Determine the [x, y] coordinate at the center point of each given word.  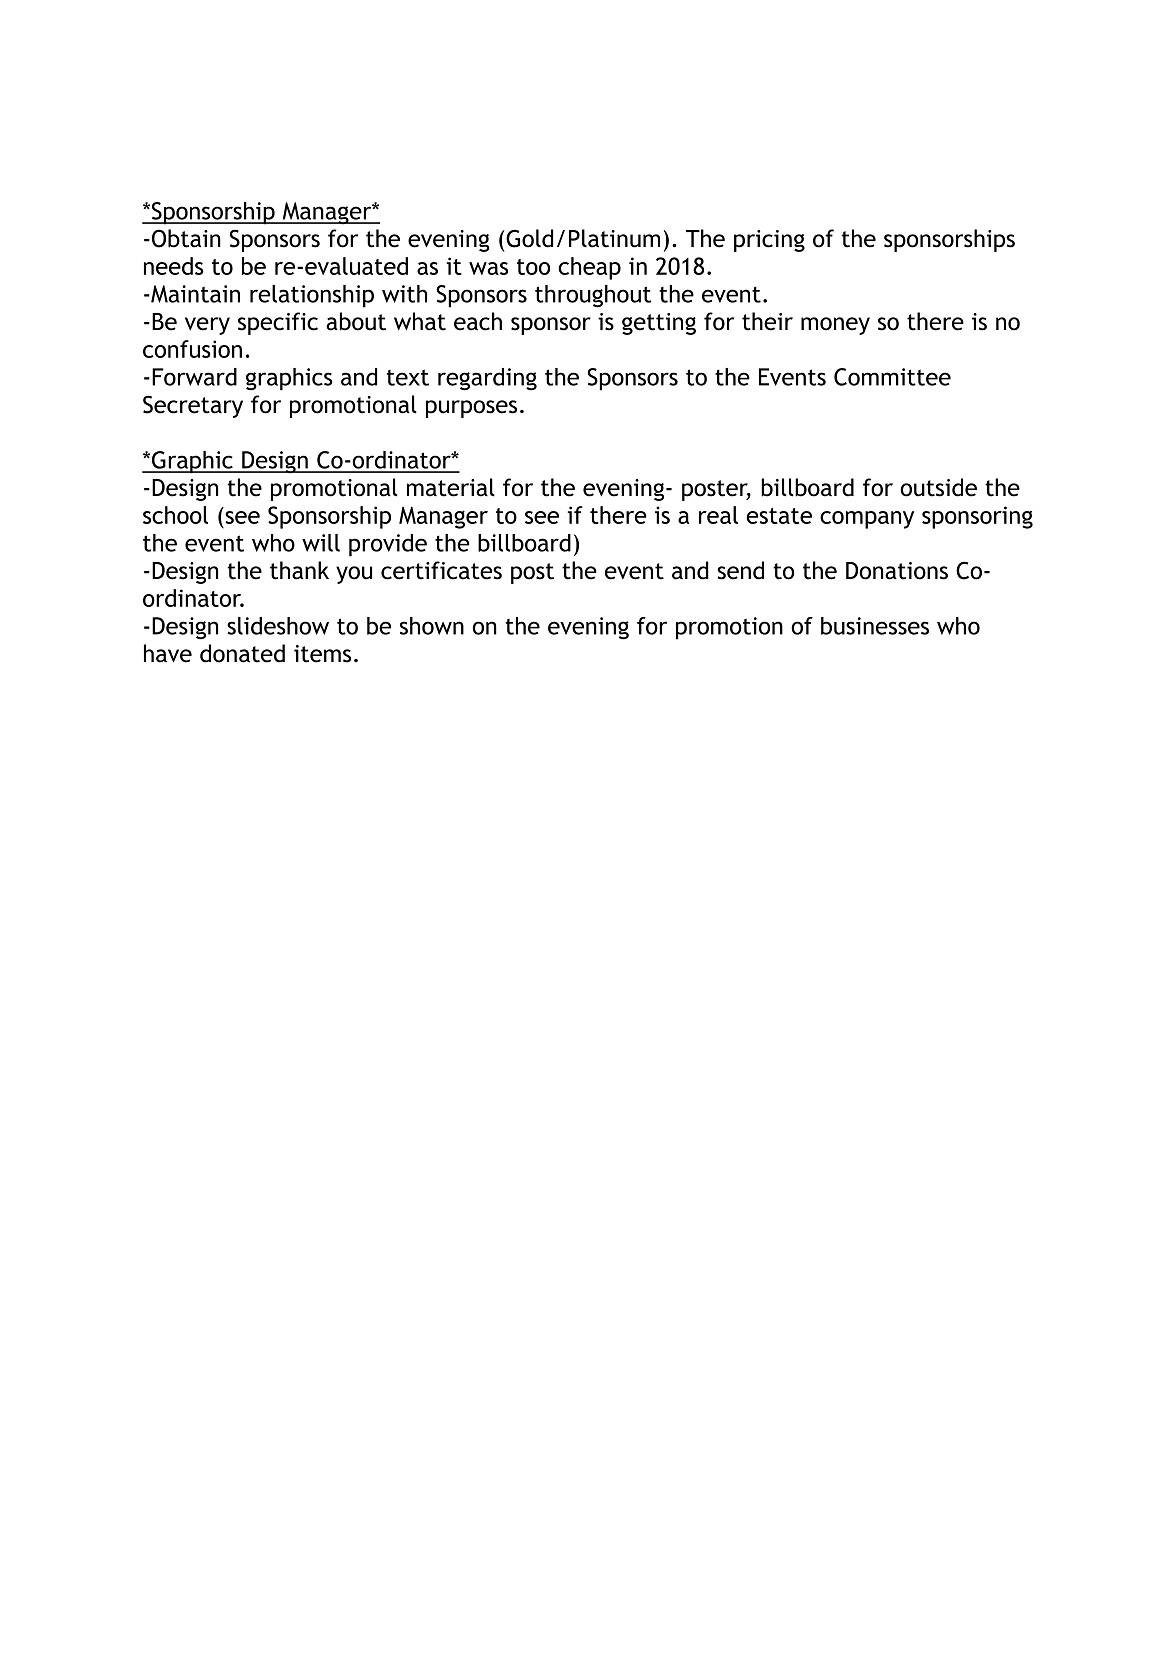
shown [432, 626]
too [533, 267]
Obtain [185, 238]
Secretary [193, 406]
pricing [769, 241]
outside [938, 487]
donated [242, 653]
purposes [471, 409]
